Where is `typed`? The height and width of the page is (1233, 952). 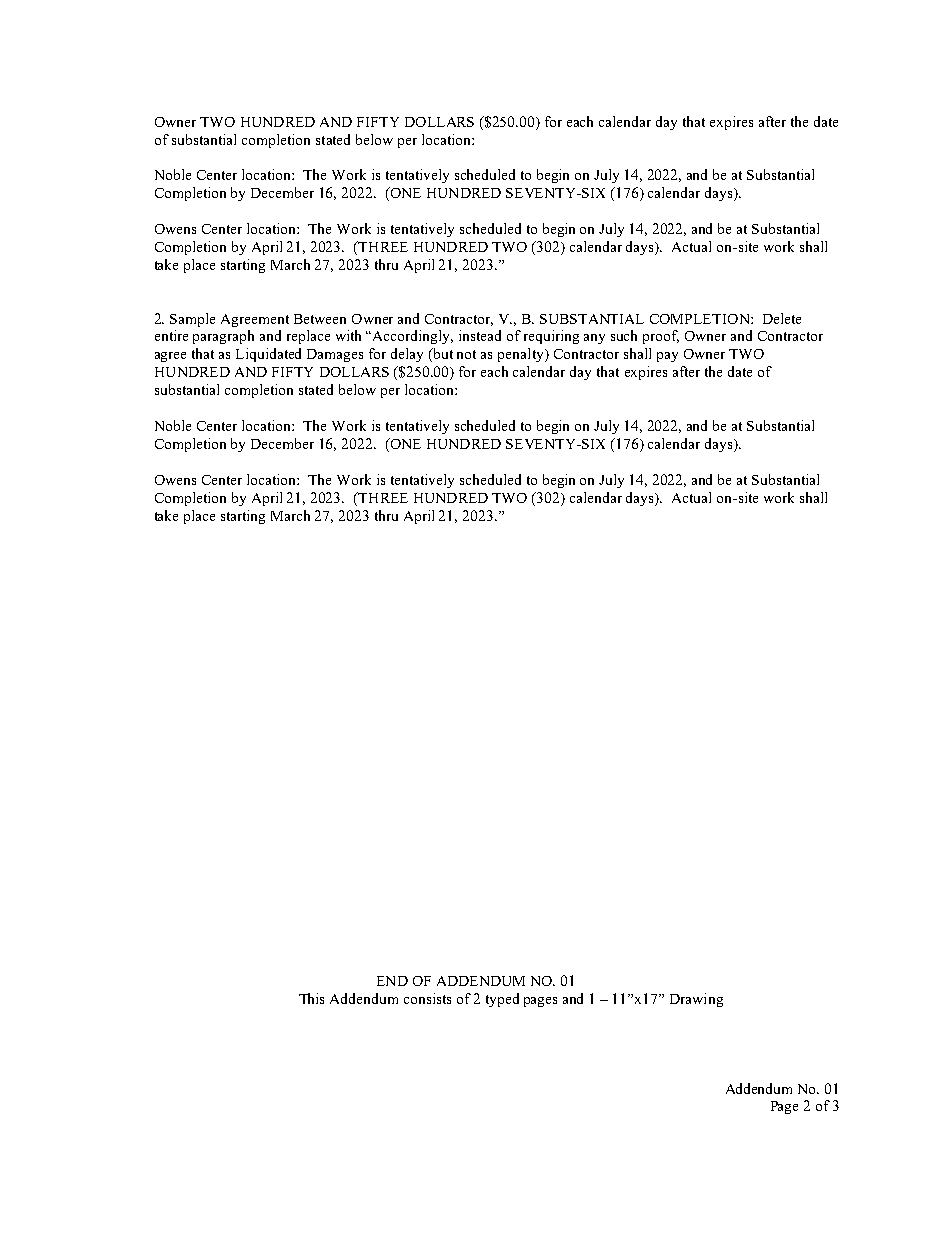
typed is located at coordinates (502, 1000).
